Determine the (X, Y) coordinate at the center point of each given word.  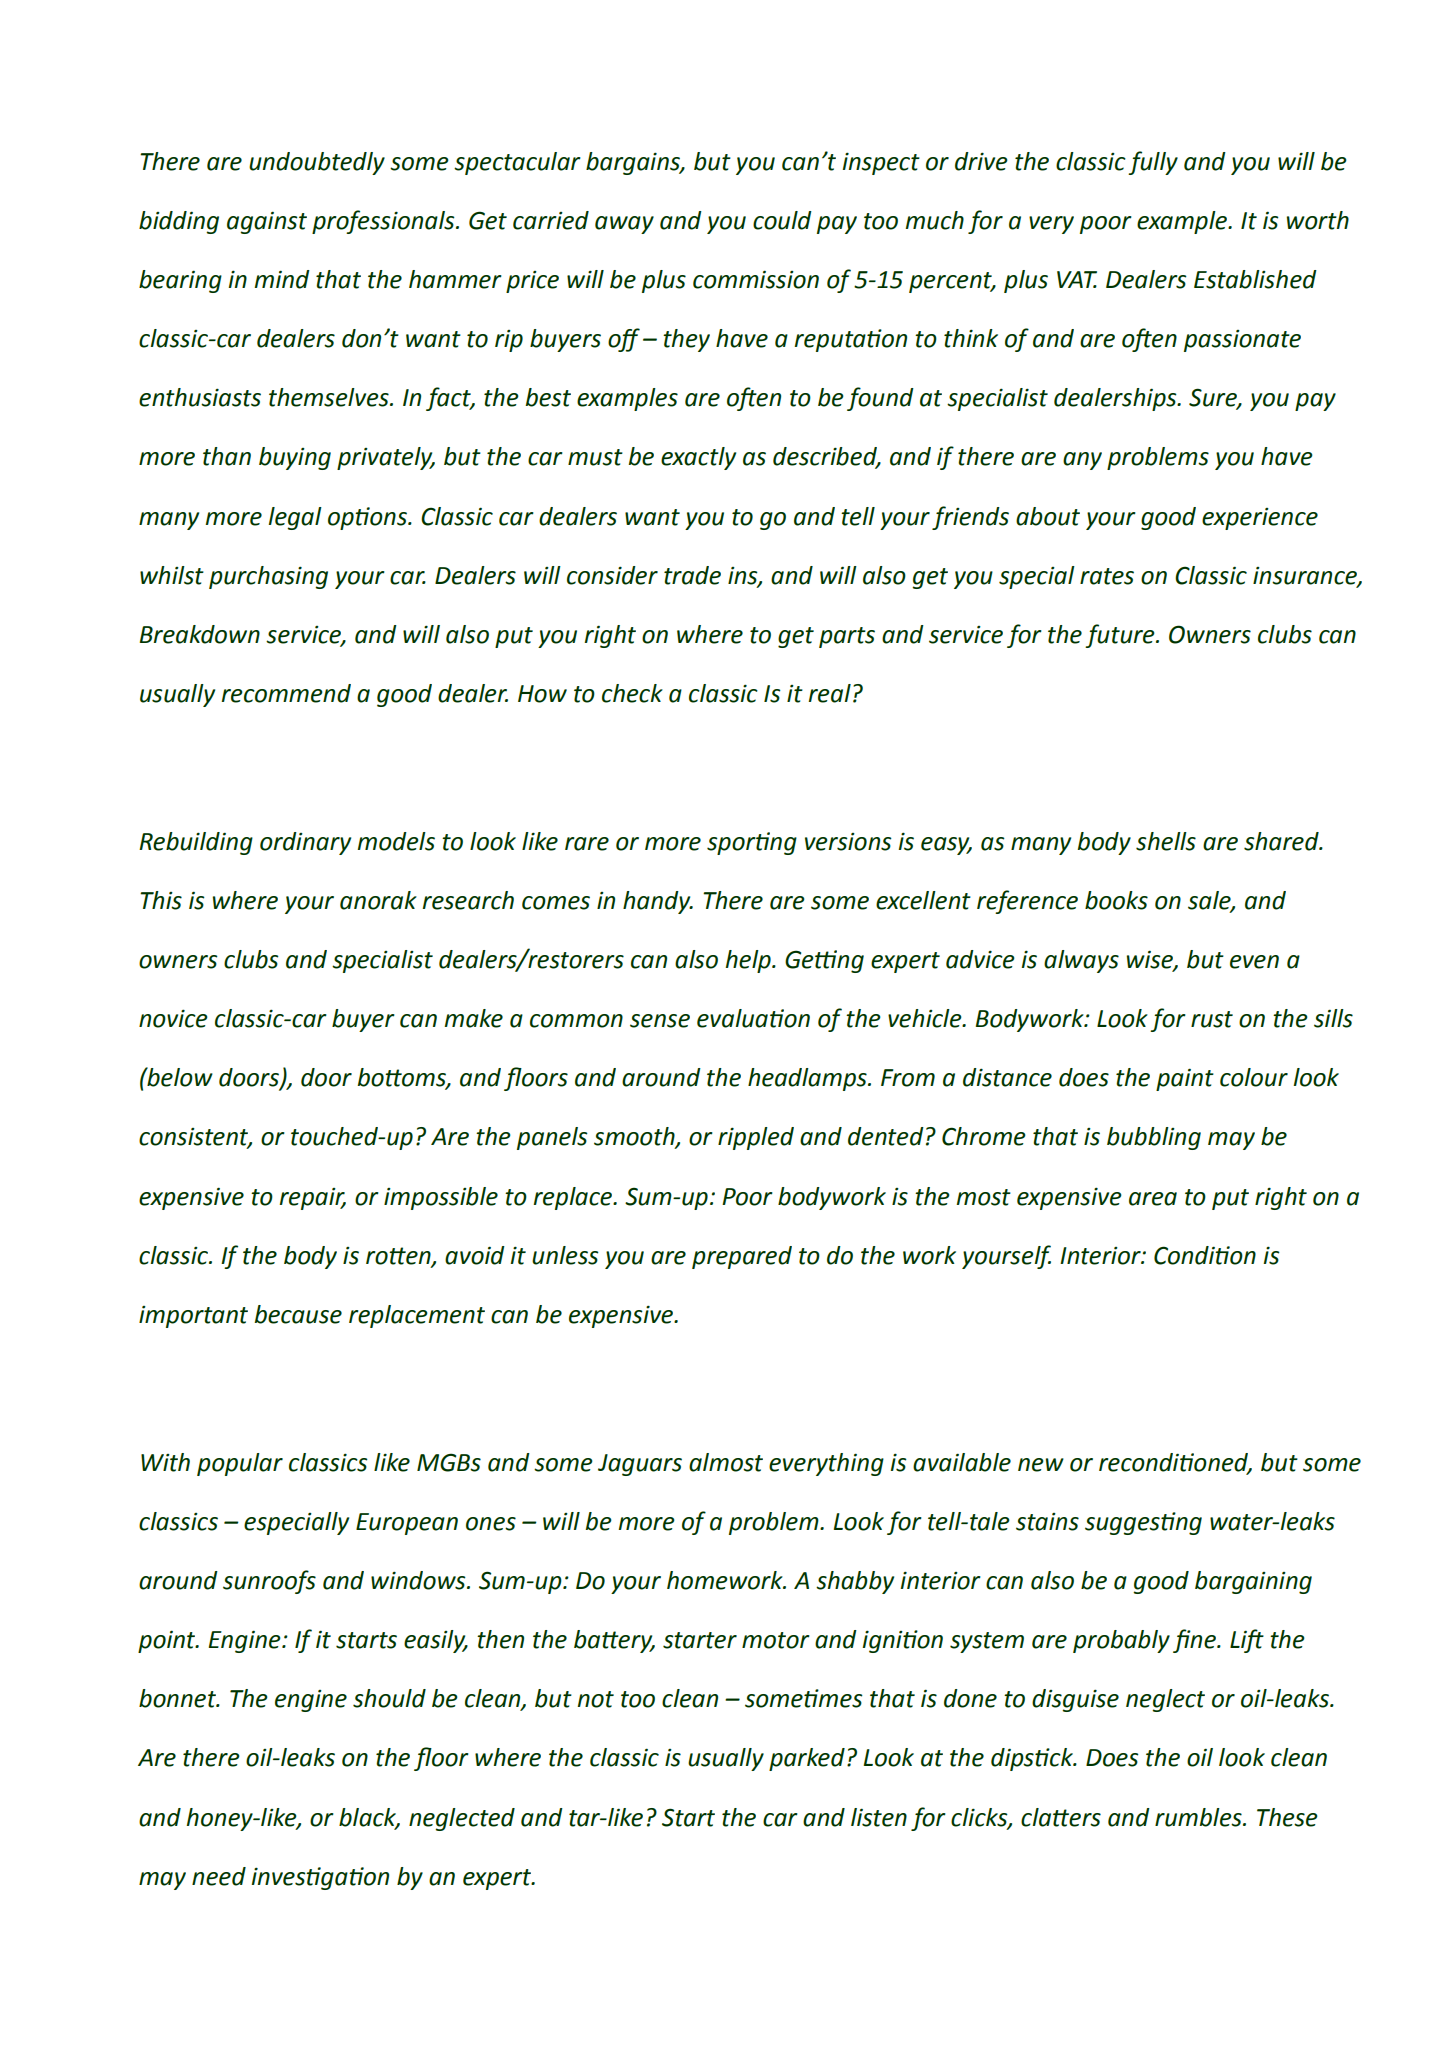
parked (807, 1759)
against (267, 222)
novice (173, 1018)
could (782, 220)
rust (1212, 1019)
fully (1153, 163)
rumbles (1199, 1817)
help (749, 961)
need (219, 1876)
